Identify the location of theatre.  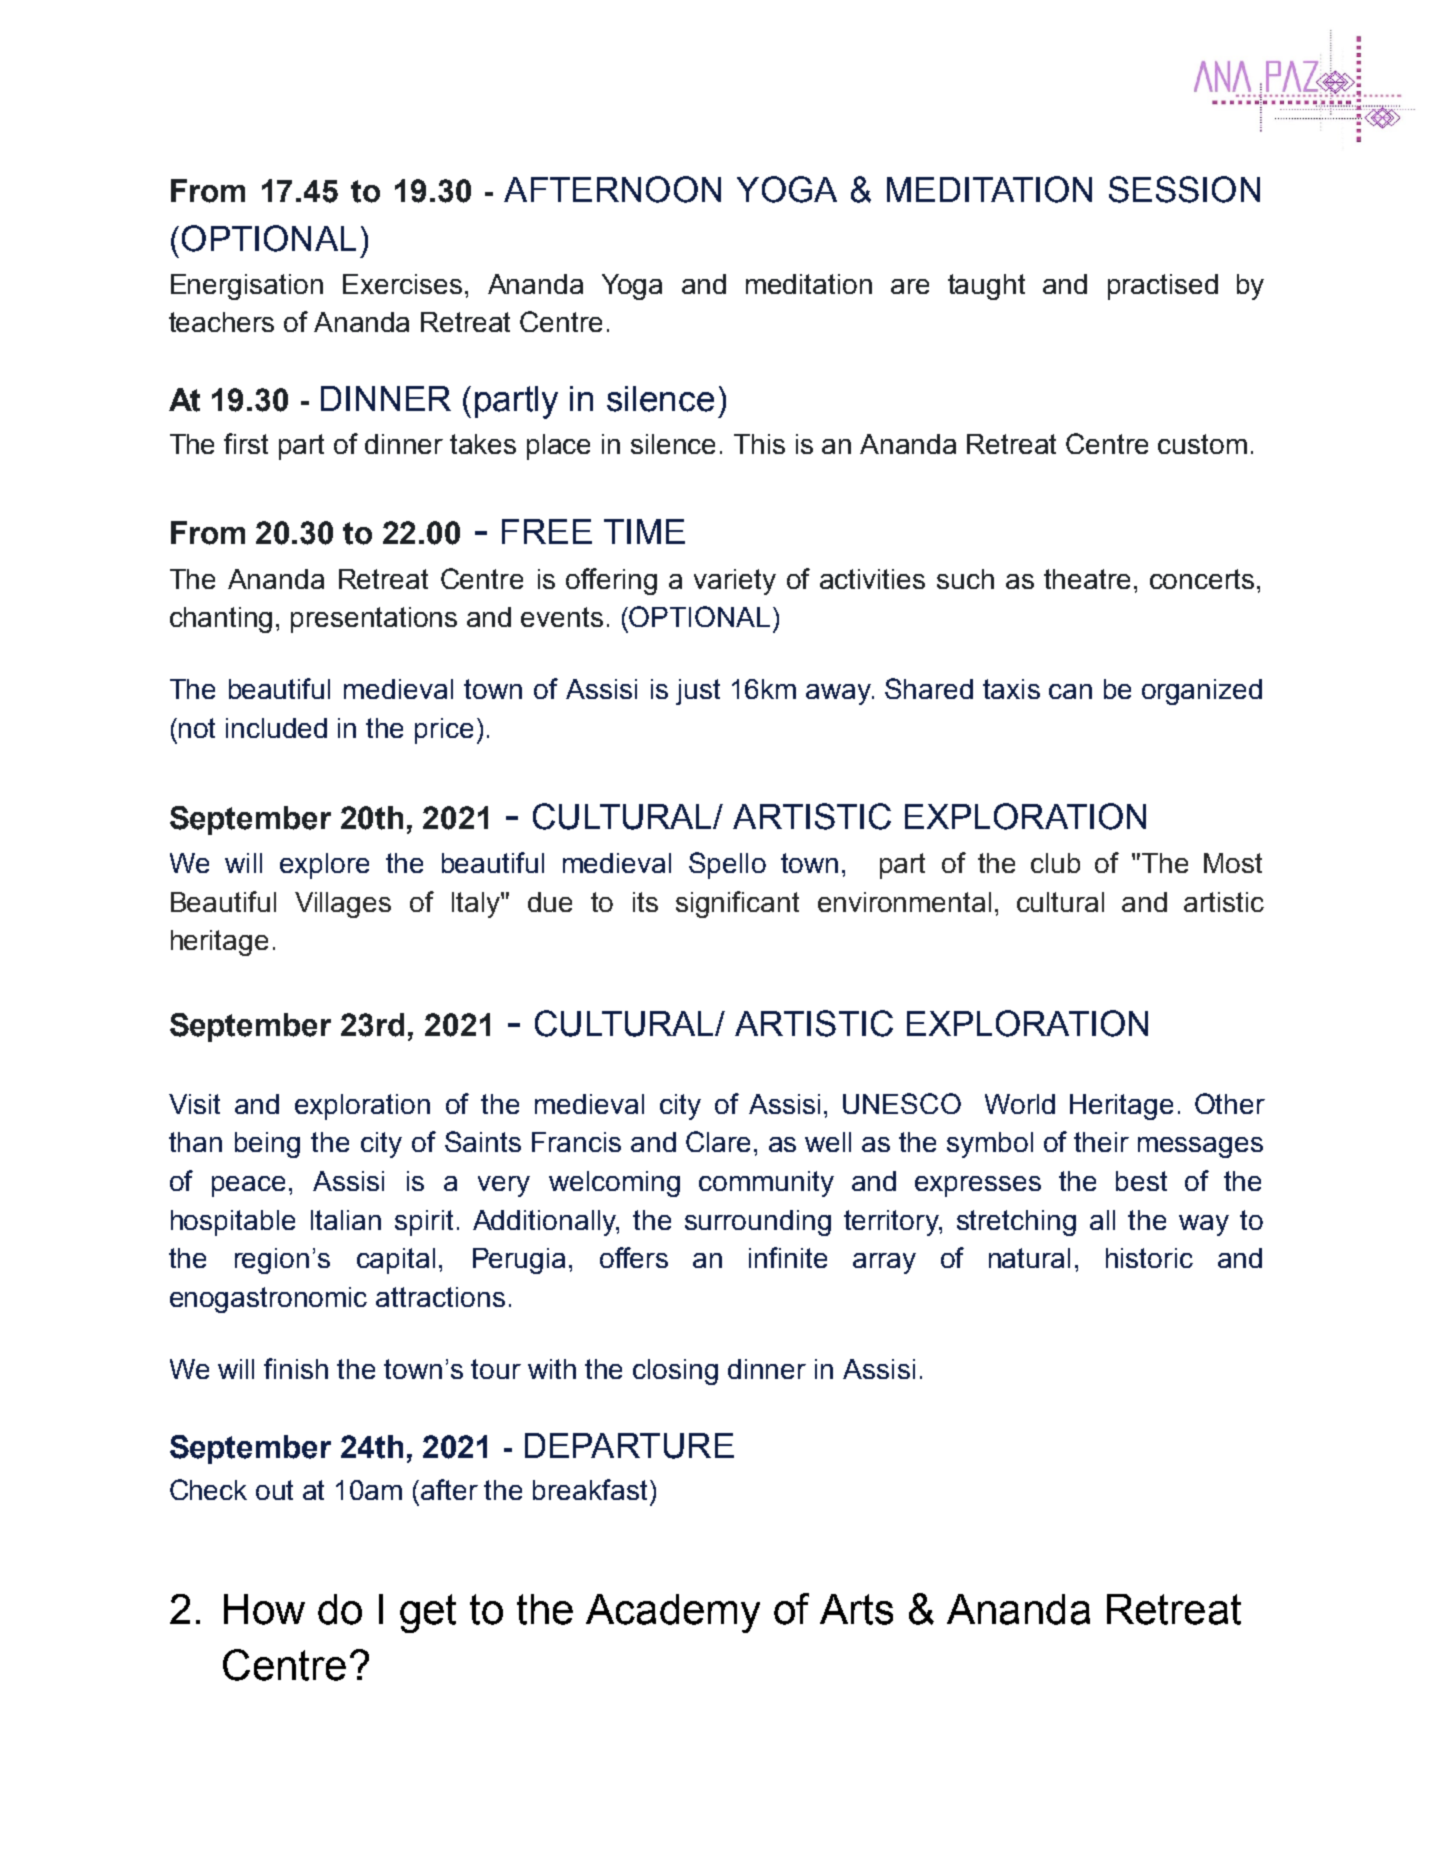
(1087, 579).
